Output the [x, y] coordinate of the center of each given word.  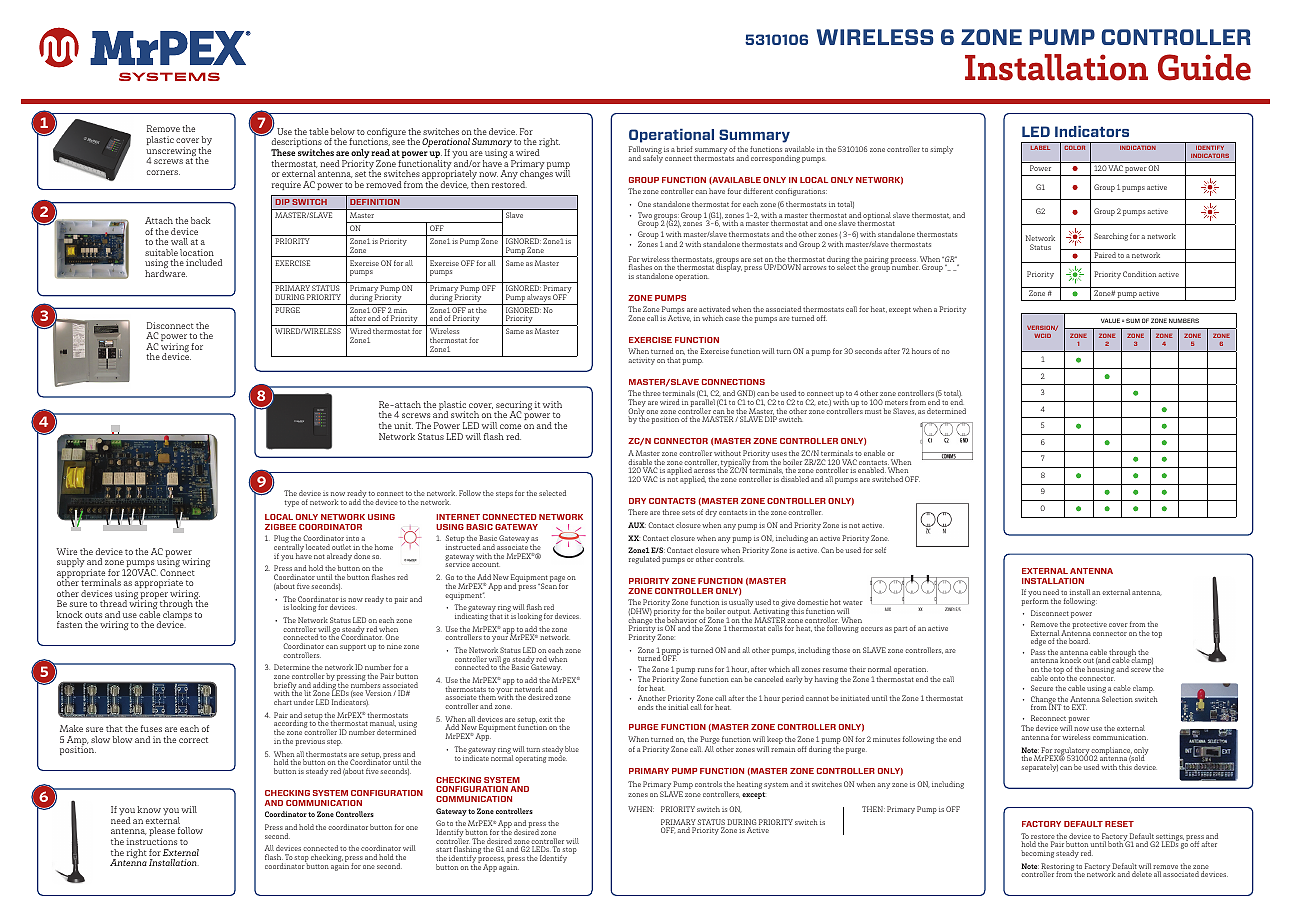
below [343, 131]
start [444, 851]
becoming [1037, 854]
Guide [1204, 67]
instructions [152, 841]
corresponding [775, 159]
